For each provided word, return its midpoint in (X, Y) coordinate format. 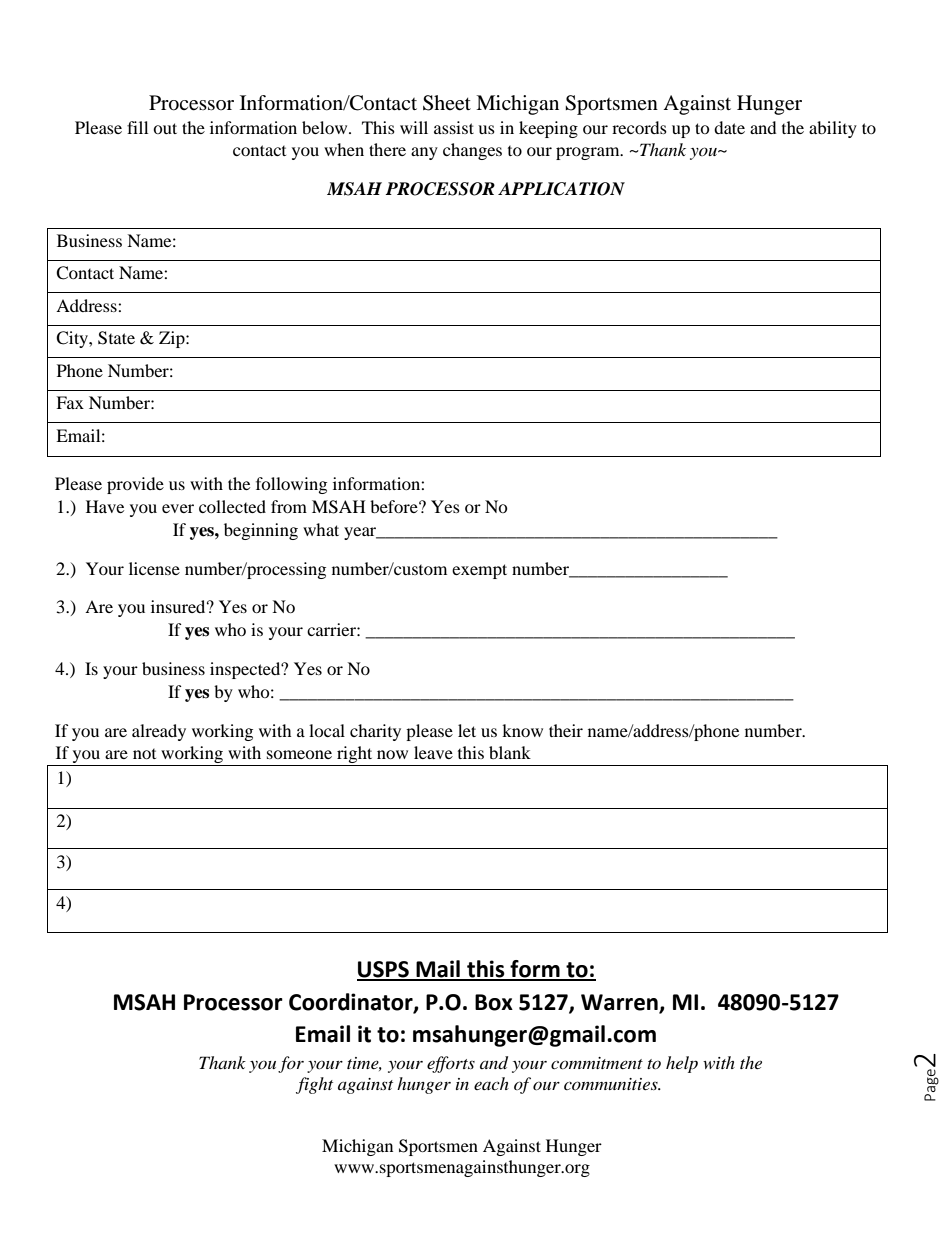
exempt (479, 571)
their (566, 730)
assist (454, 127)
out (165, 128)
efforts (451, 1064)
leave (433, 752)
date (729, 127)
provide (135, 485)
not (144, 754)
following (291, 485)
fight (314, 1085)
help (682, 1064)
